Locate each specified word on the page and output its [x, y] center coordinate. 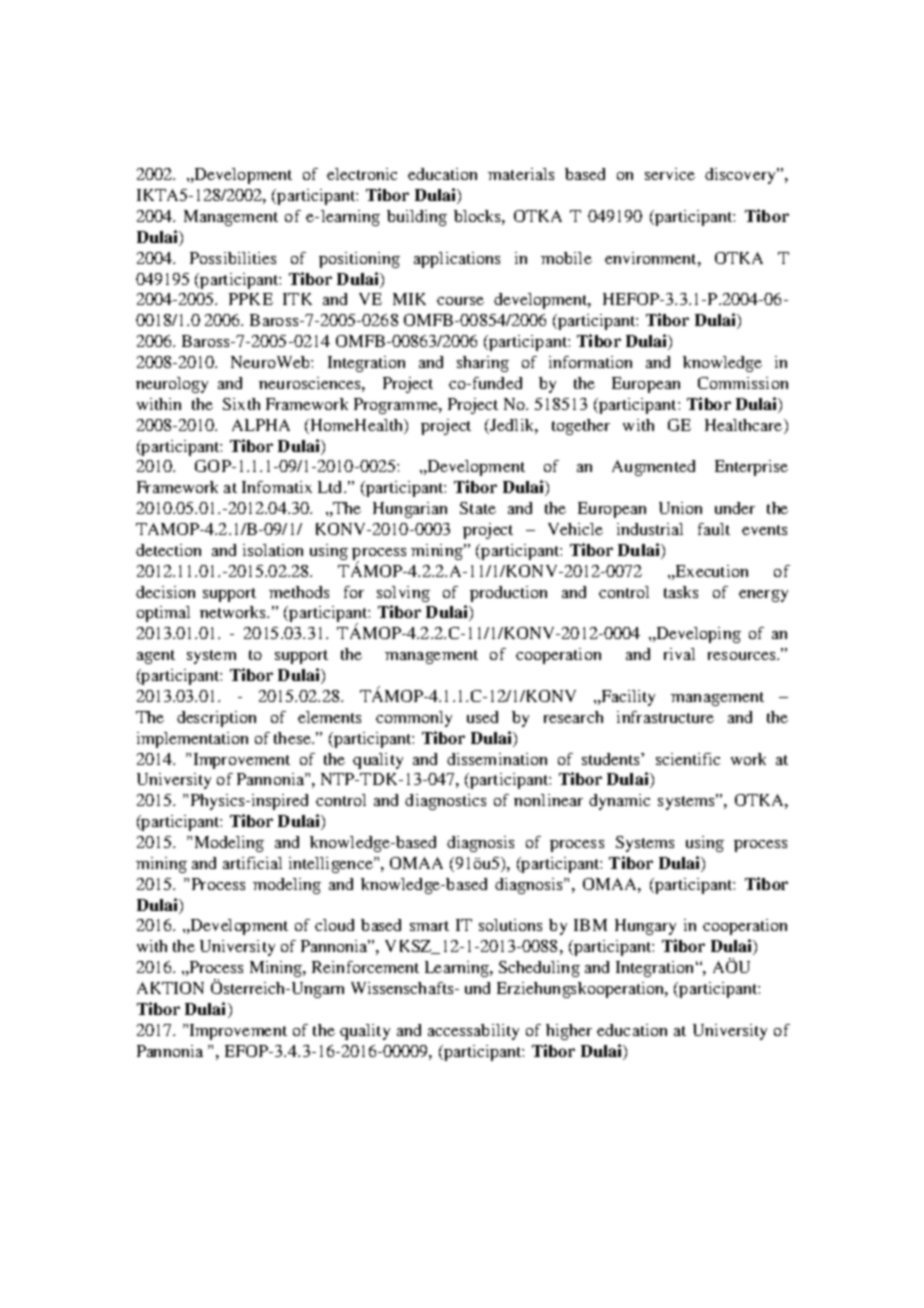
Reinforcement [365, 967]
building [417, 218]
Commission [743, 383]
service [670, 174]
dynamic [619, 802]
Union [680, 508]
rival [679, 654]
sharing [483, 364]
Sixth [241, 404]
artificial [252, 863]
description [216, 719]
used [482, 717]
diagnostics [445, 802]
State [478, 508]
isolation [273, 550]
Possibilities [233, 258]
